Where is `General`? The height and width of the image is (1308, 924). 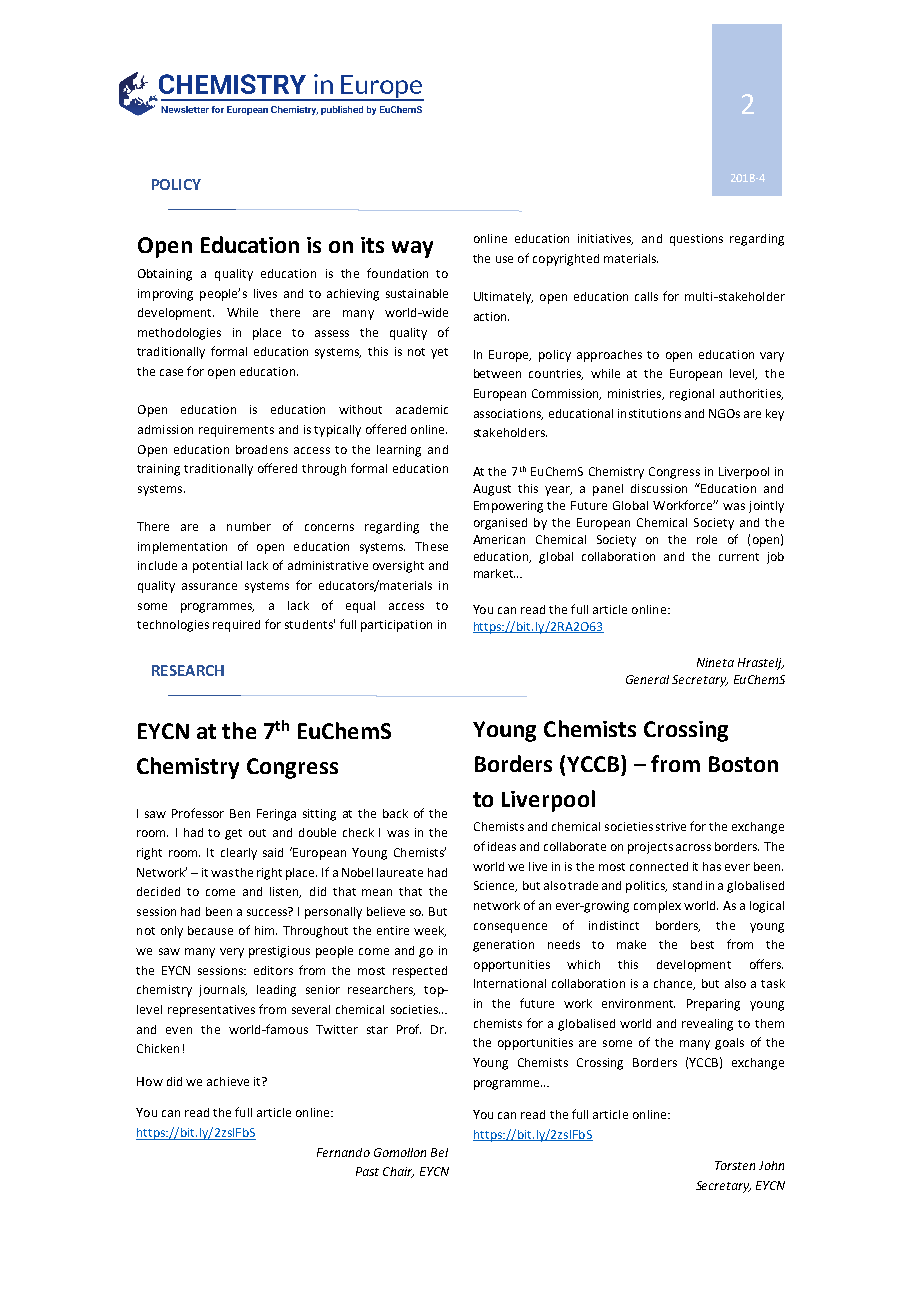 General is located at coordinates (647, 679).
